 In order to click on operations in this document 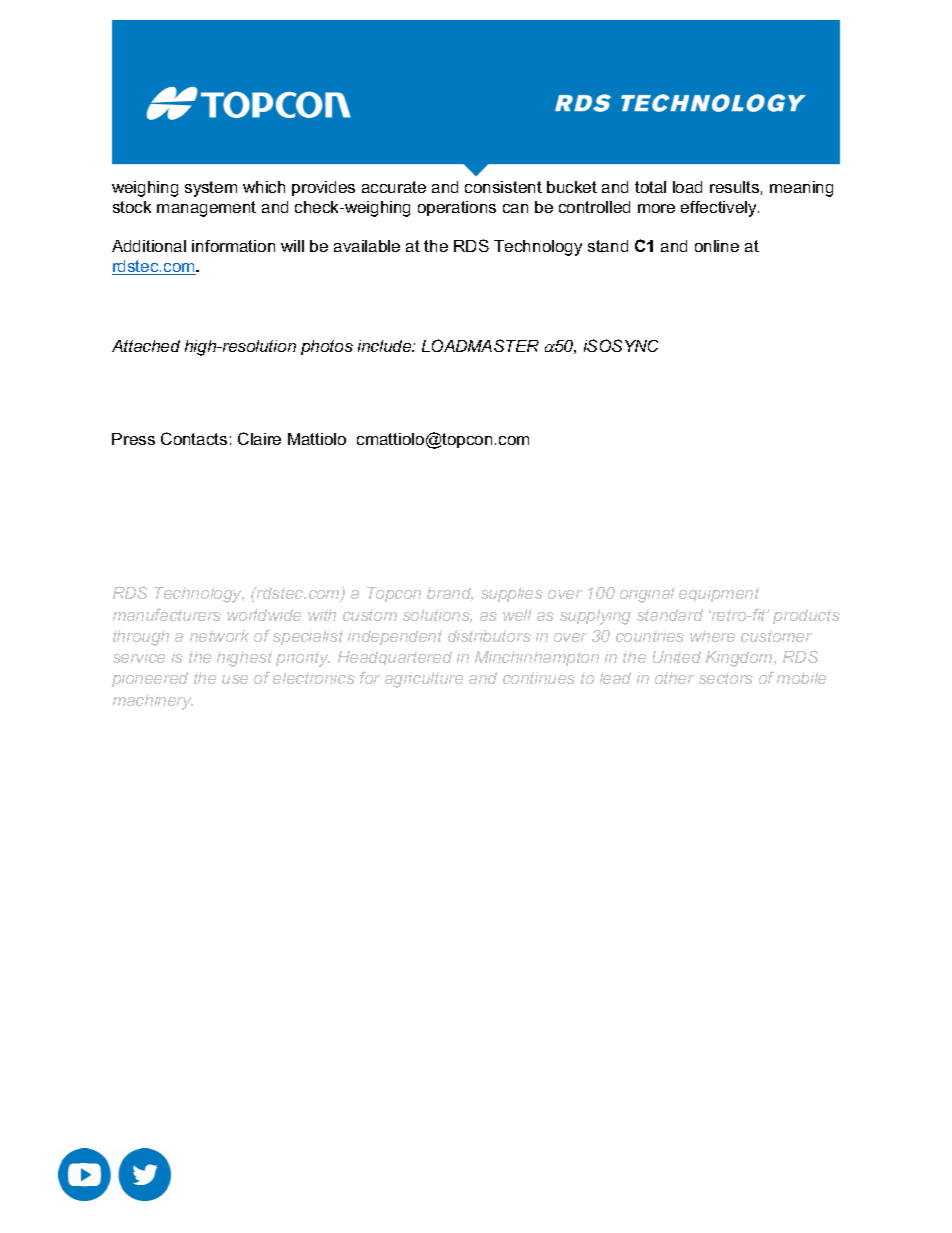, I will do `click(457, 208)`.
